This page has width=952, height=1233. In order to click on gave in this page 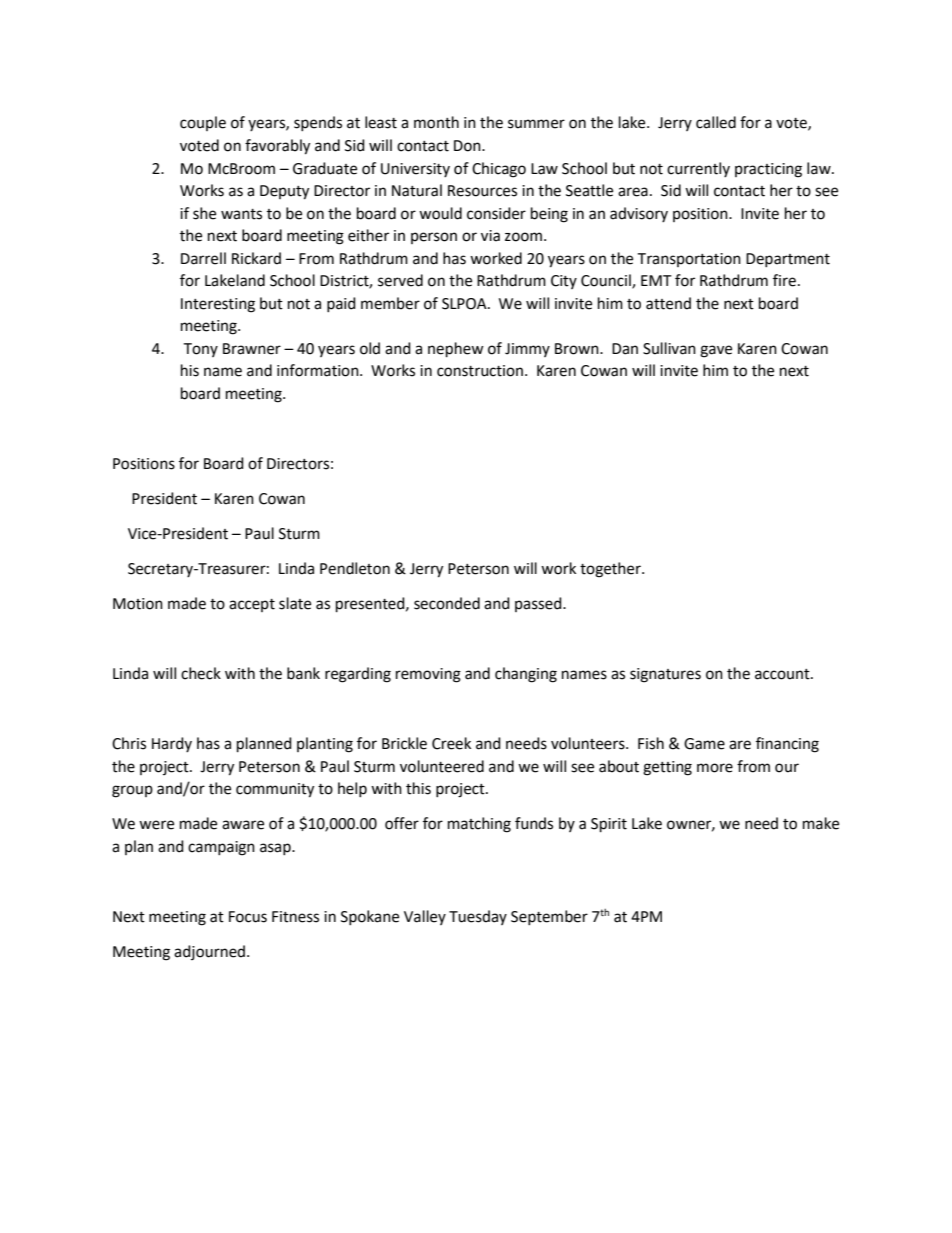, I will do `click(716, 351)`.
